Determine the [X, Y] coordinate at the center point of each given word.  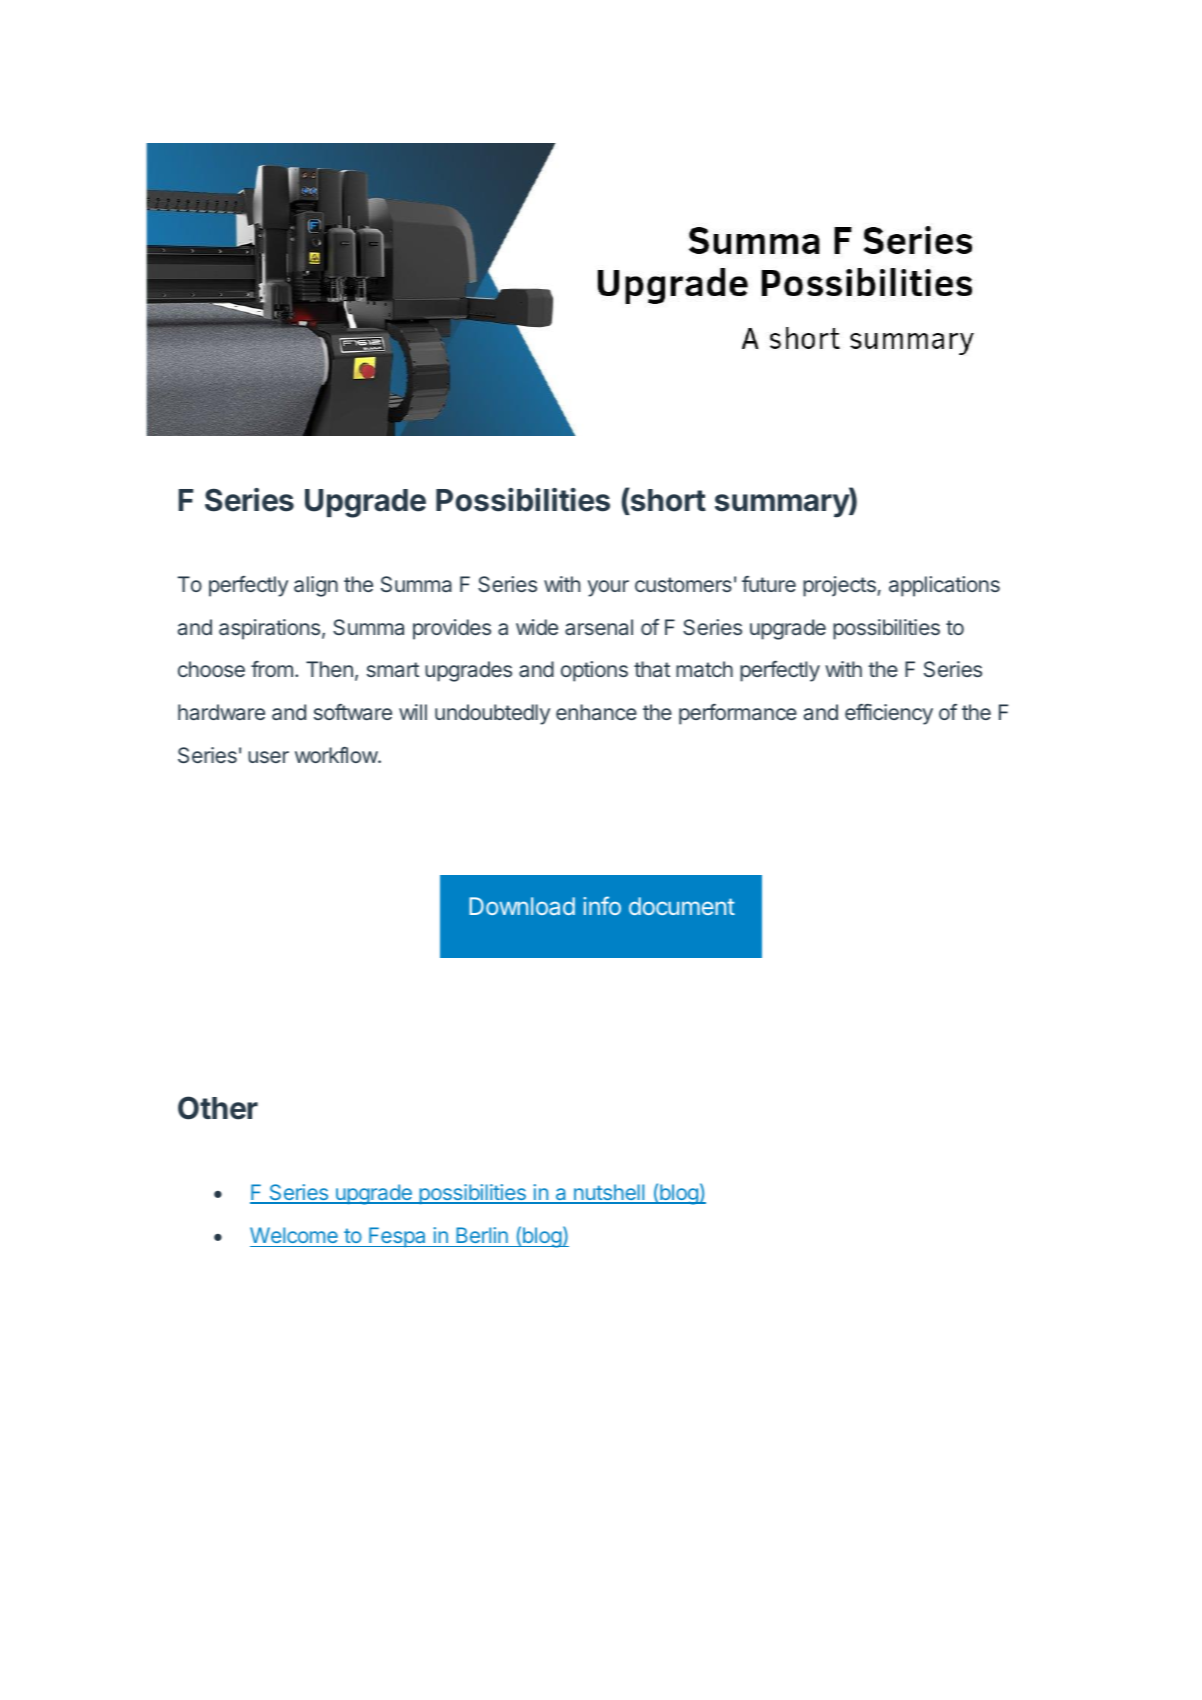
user [268, 757]
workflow [337, 755]
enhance [596, 712]
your [608, 588]
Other [218, 1108]
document [682, 906]
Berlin [482, 1235]
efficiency [889, 714]
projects [840, 586]
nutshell [609, 1193]
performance [738, 714]
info [602, 905]
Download [522, 906]
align [316, 586]
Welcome [294, 1235]
